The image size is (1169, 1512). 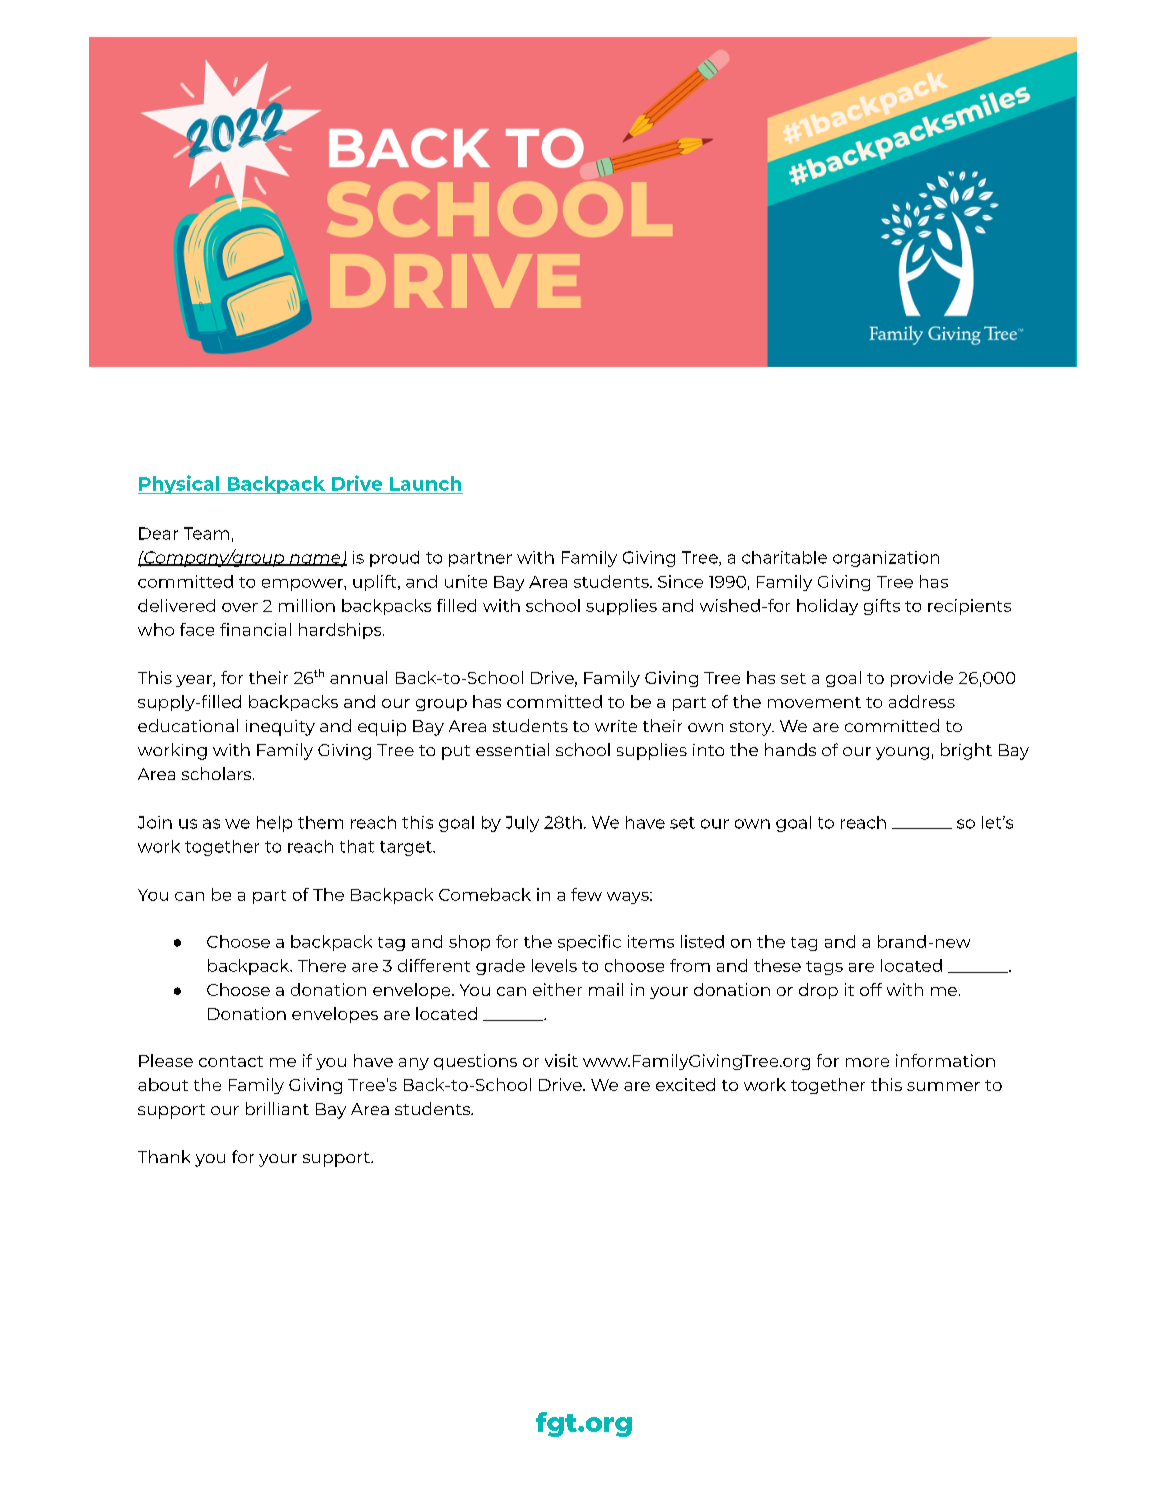 What do you see at coordinates (197, 629) in the page?
I see `face` at bounding box center [197, 629].
